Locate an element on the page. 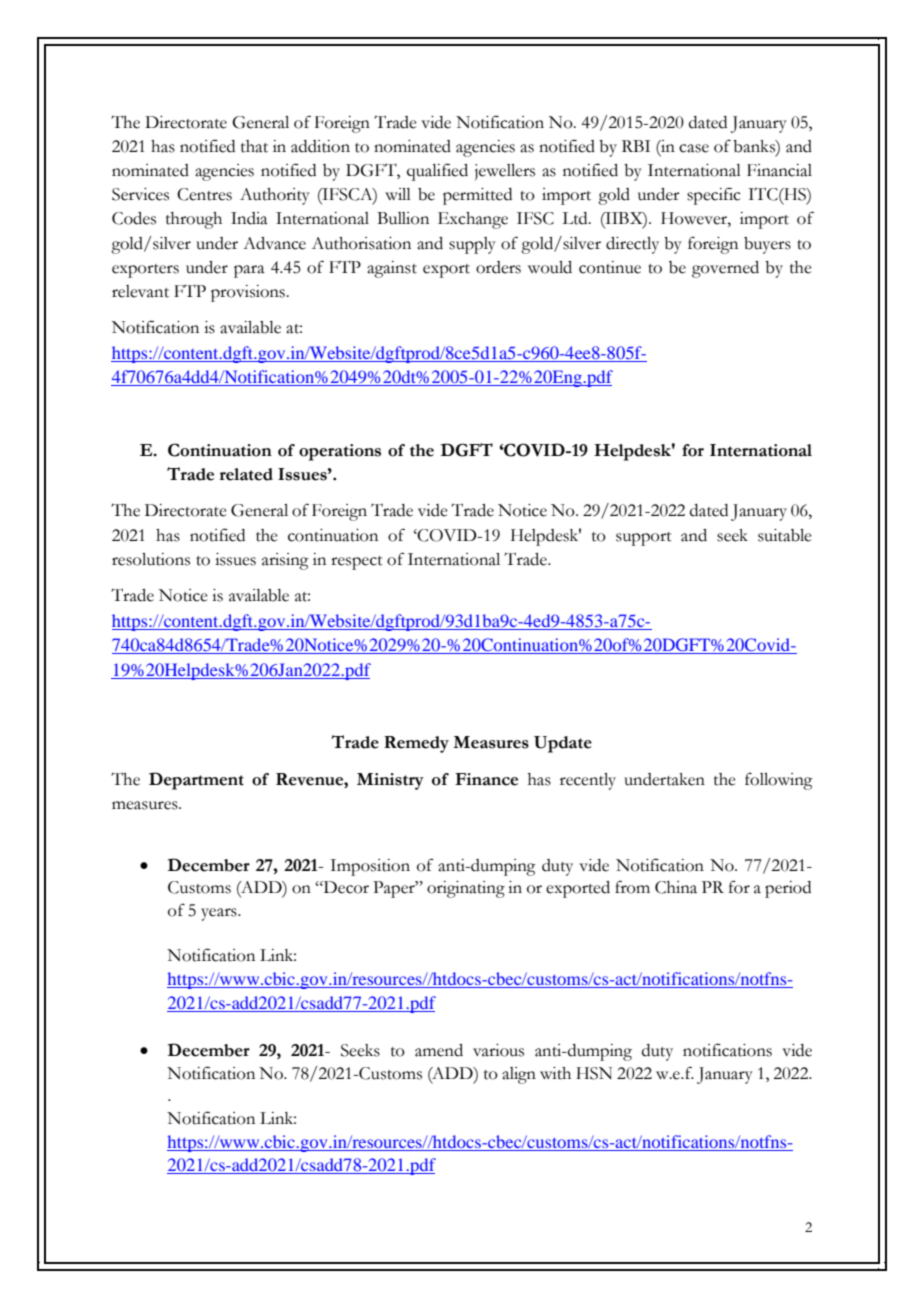 The height and width of the document is (1308, 924). specific is located at coordinates (714, 196).
